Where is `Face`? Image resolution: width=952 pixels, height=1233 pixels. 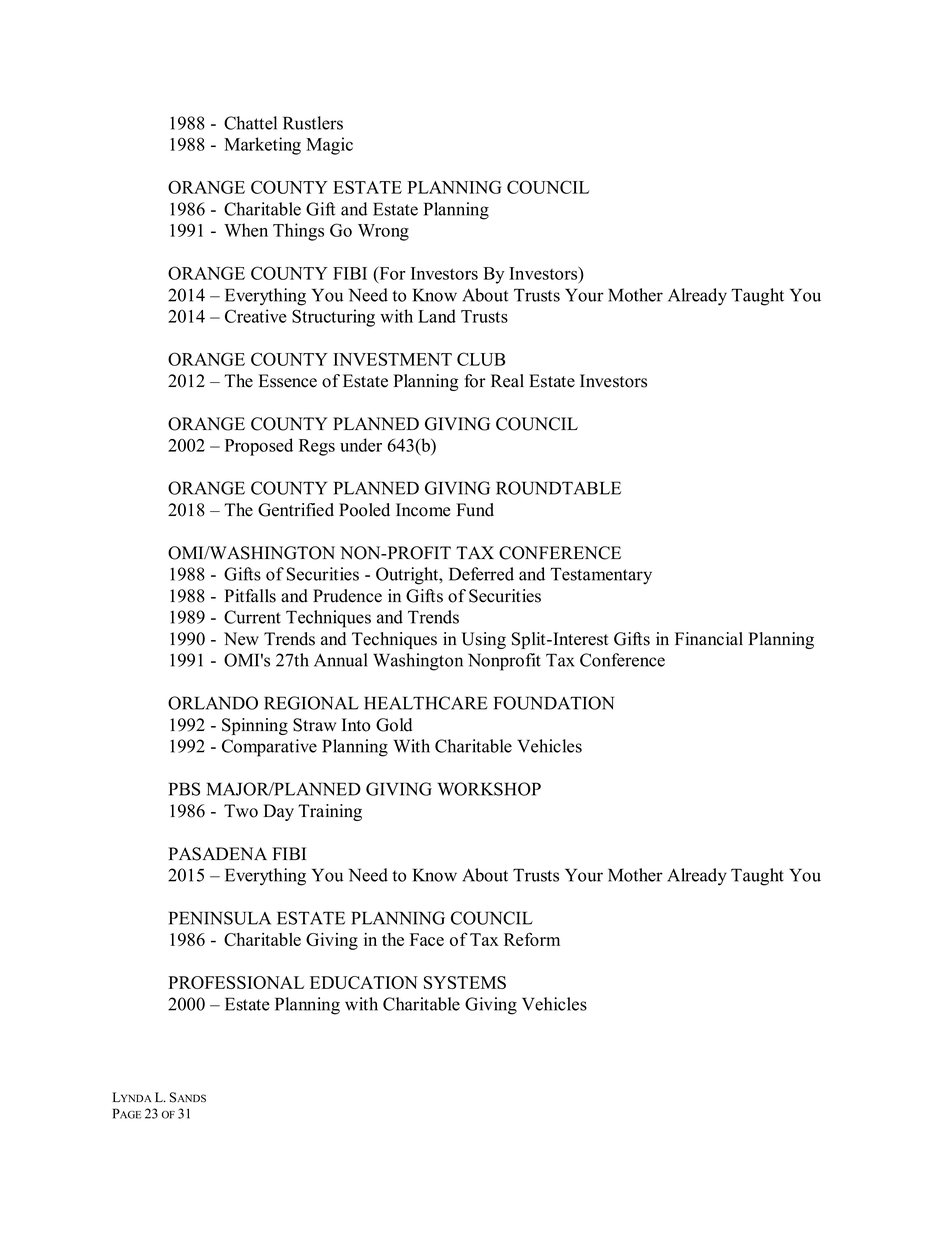
Face is located at coordinates (427, 939).
